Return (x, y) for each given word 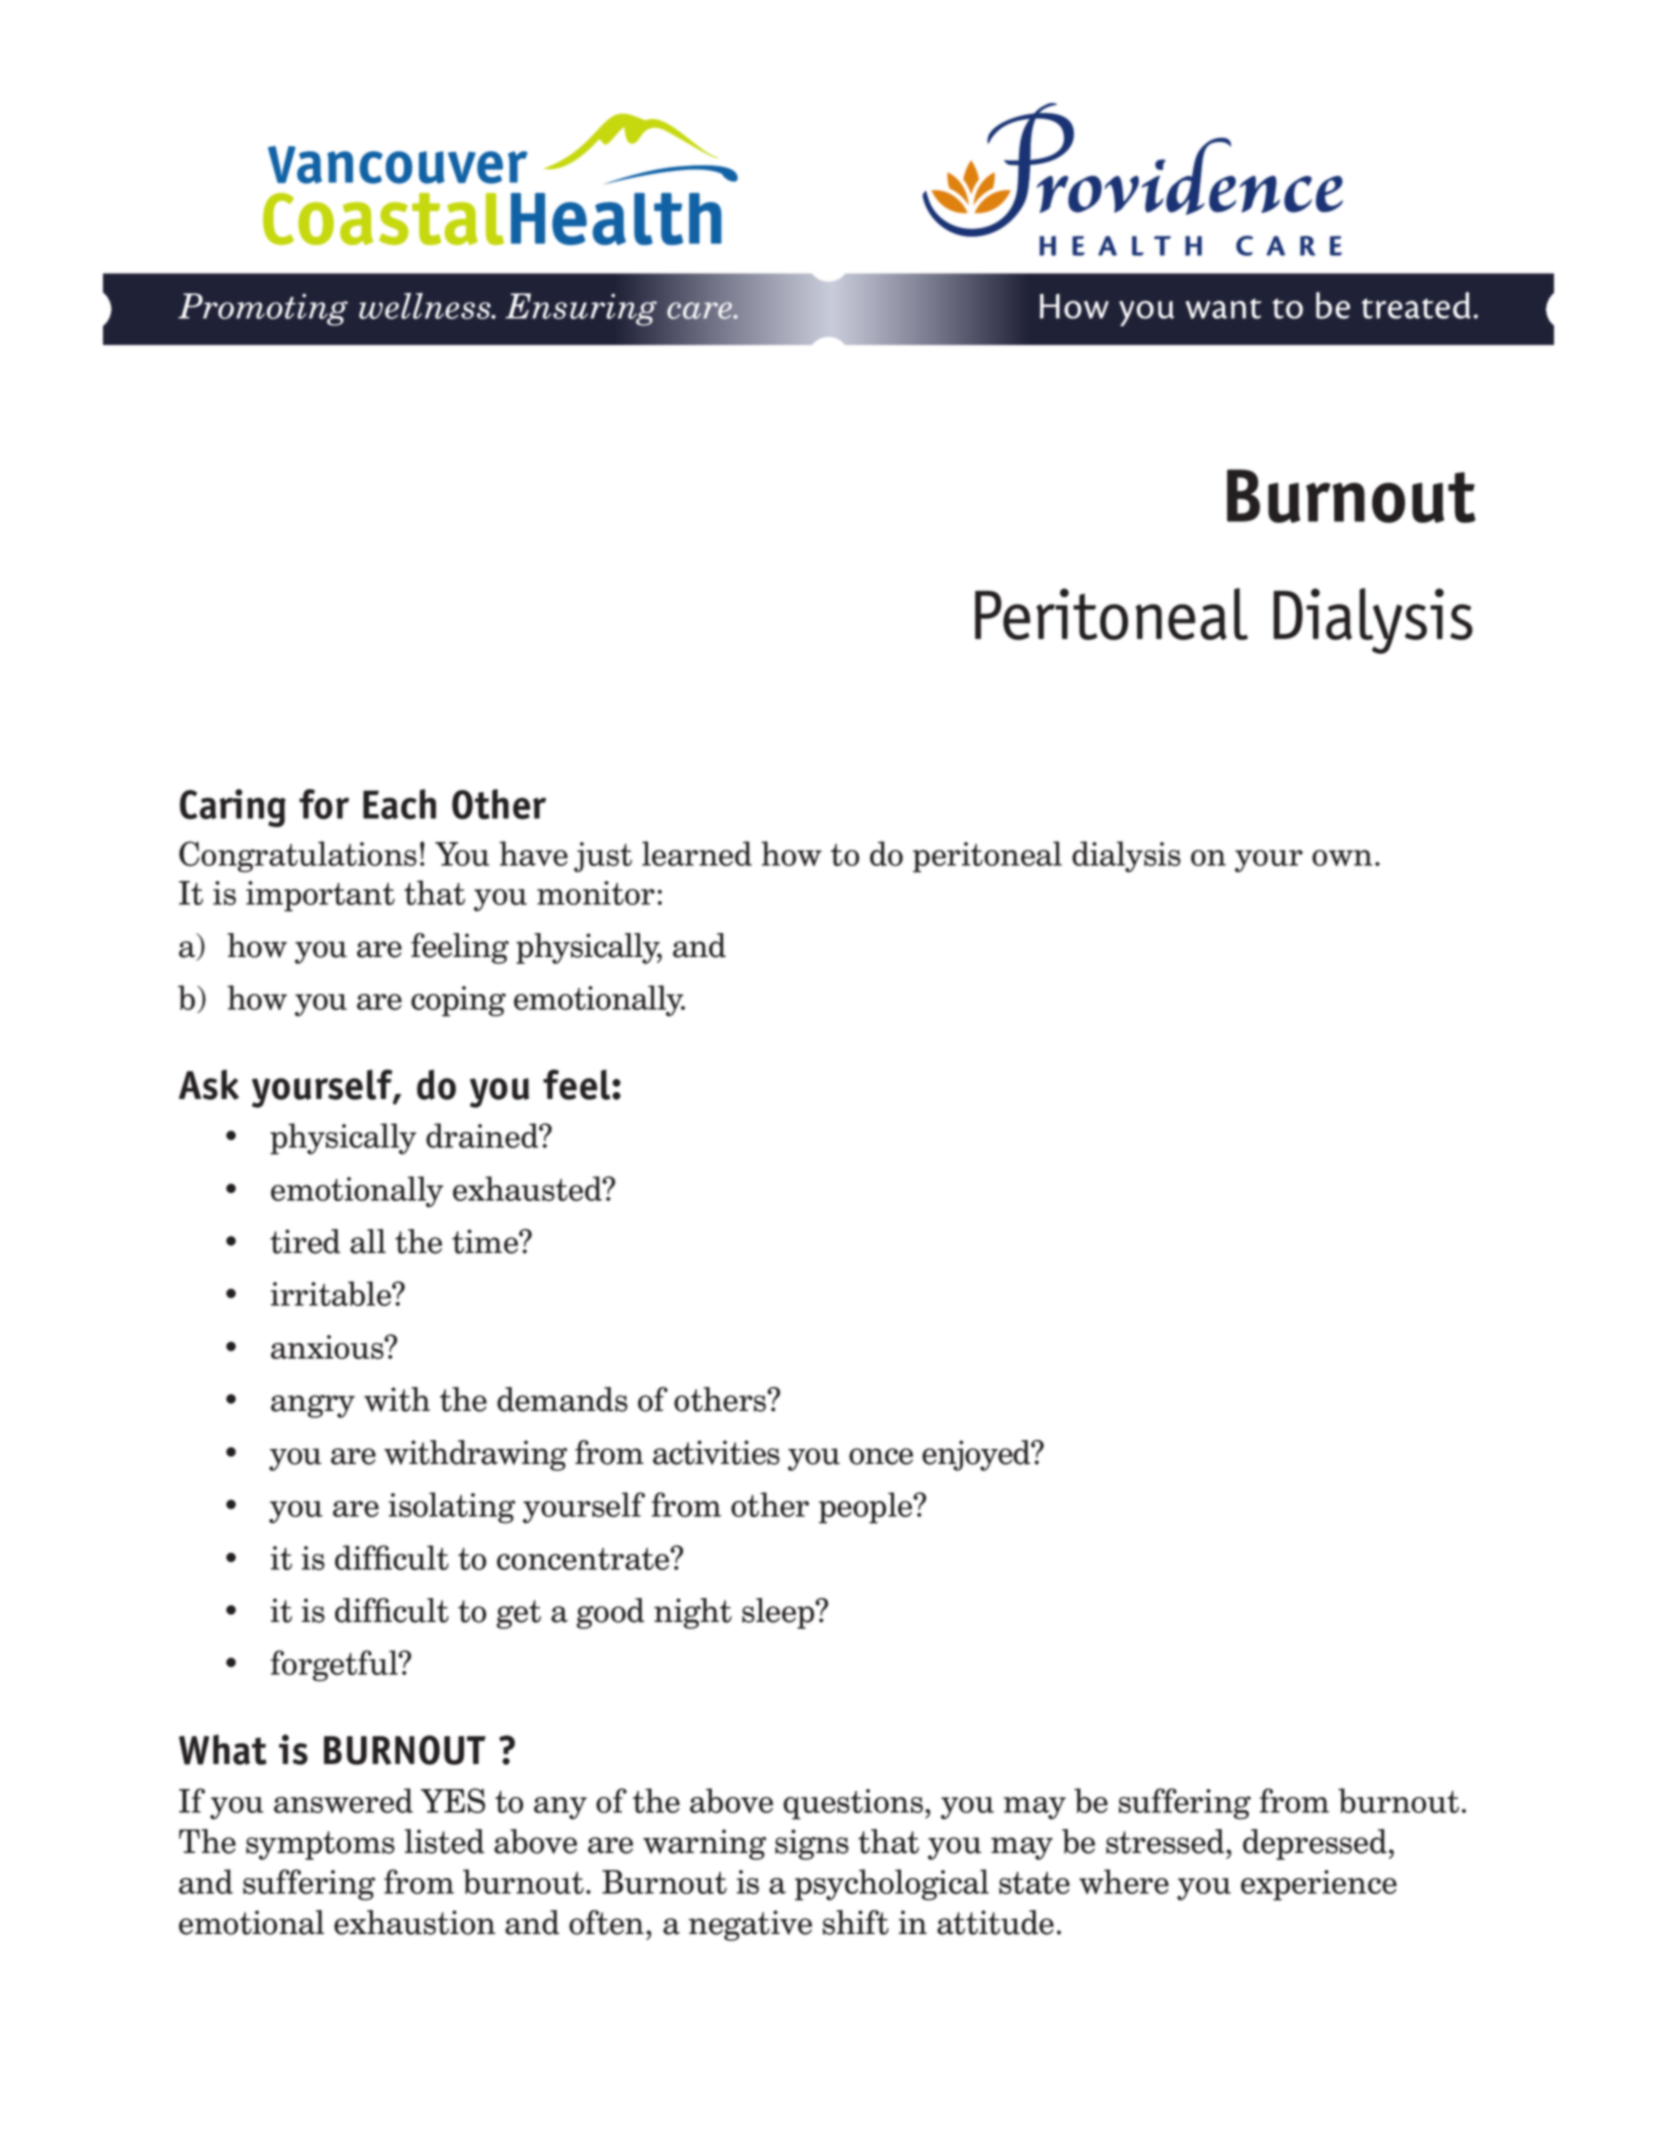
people (867, 1508)
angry (313, 1406)
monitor (596, 893)
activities (716, 1452)
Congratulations (298, 857)
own (1342, 858)
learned (697, 853)
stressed (1166, 1841)
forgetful (335, 1666)
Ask (209, 1084)
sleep (779, 1613)
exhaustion (414, 1922)
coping (458, 1001)
